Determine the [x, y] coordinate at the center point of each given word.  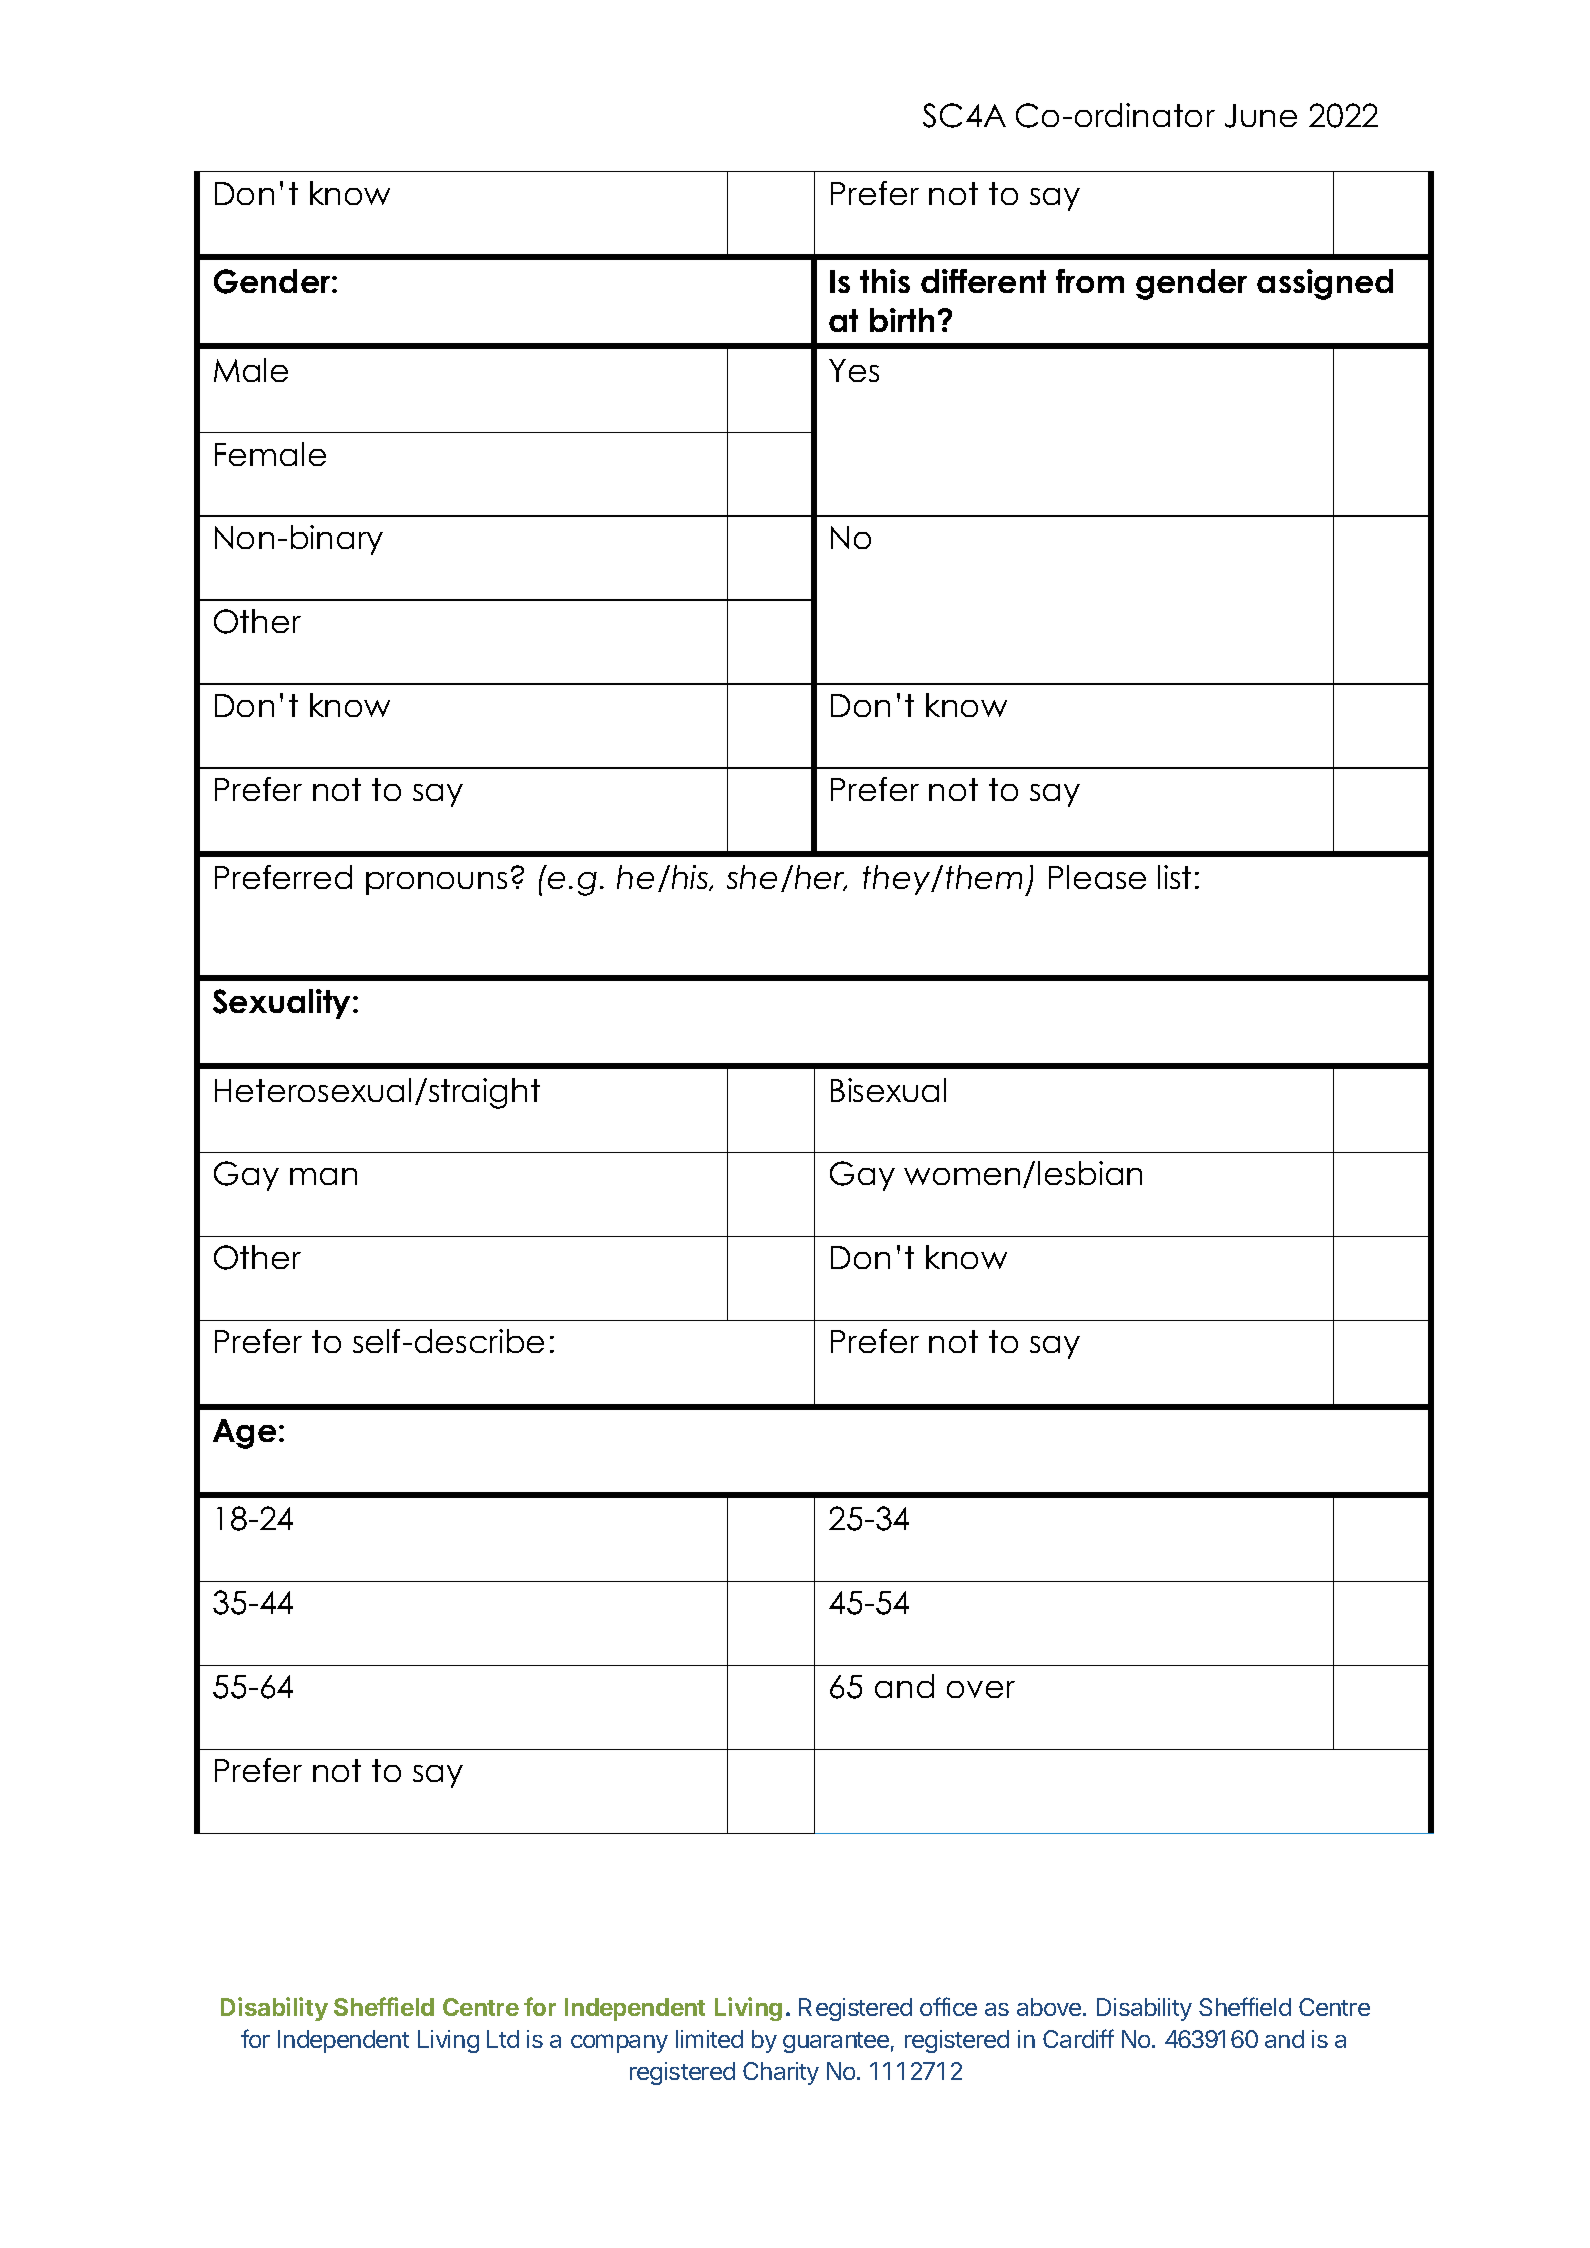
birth [902, 320]
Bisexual [888, 1090]
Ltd [503, 2039]
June [1261, 116]
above [1050, 2007]
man [323, 1176]
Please [1097, 877]
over [981, 1689]
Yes [854, 370]
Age [244, 1434]
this [885, 281]
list [1174, 877]
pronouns [436, 883]
